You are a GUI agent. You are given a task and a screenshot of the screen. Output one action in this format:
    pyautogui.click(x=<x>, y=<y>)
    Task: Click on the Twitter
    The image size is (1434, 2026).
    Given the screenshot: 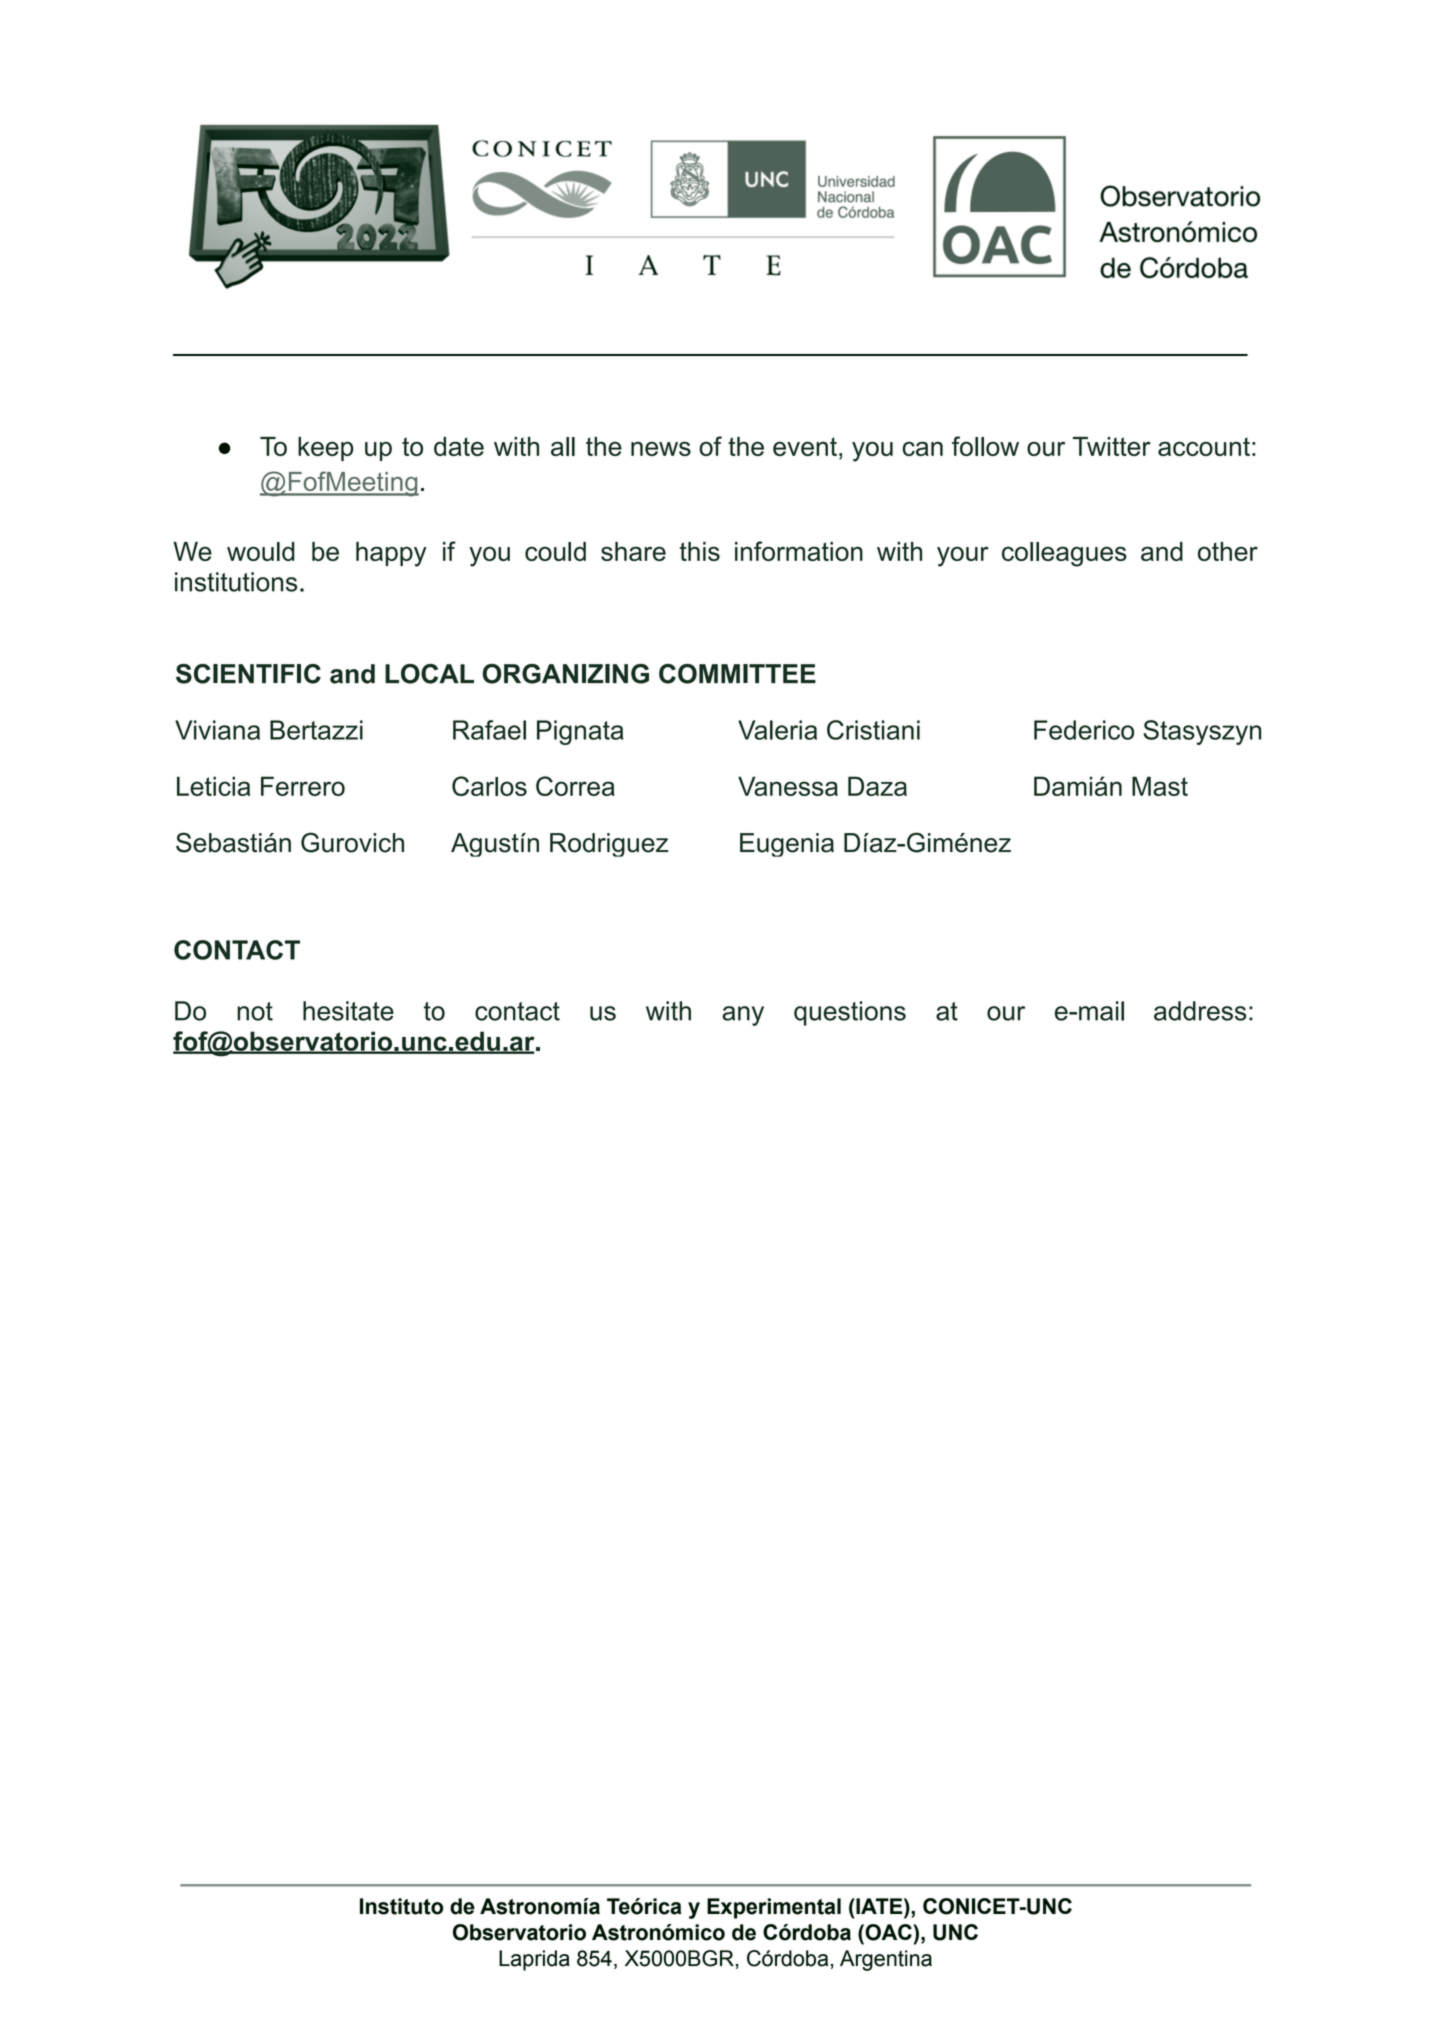 What is the action you would take?
    pyautogui.click(x=1112, y=446)
